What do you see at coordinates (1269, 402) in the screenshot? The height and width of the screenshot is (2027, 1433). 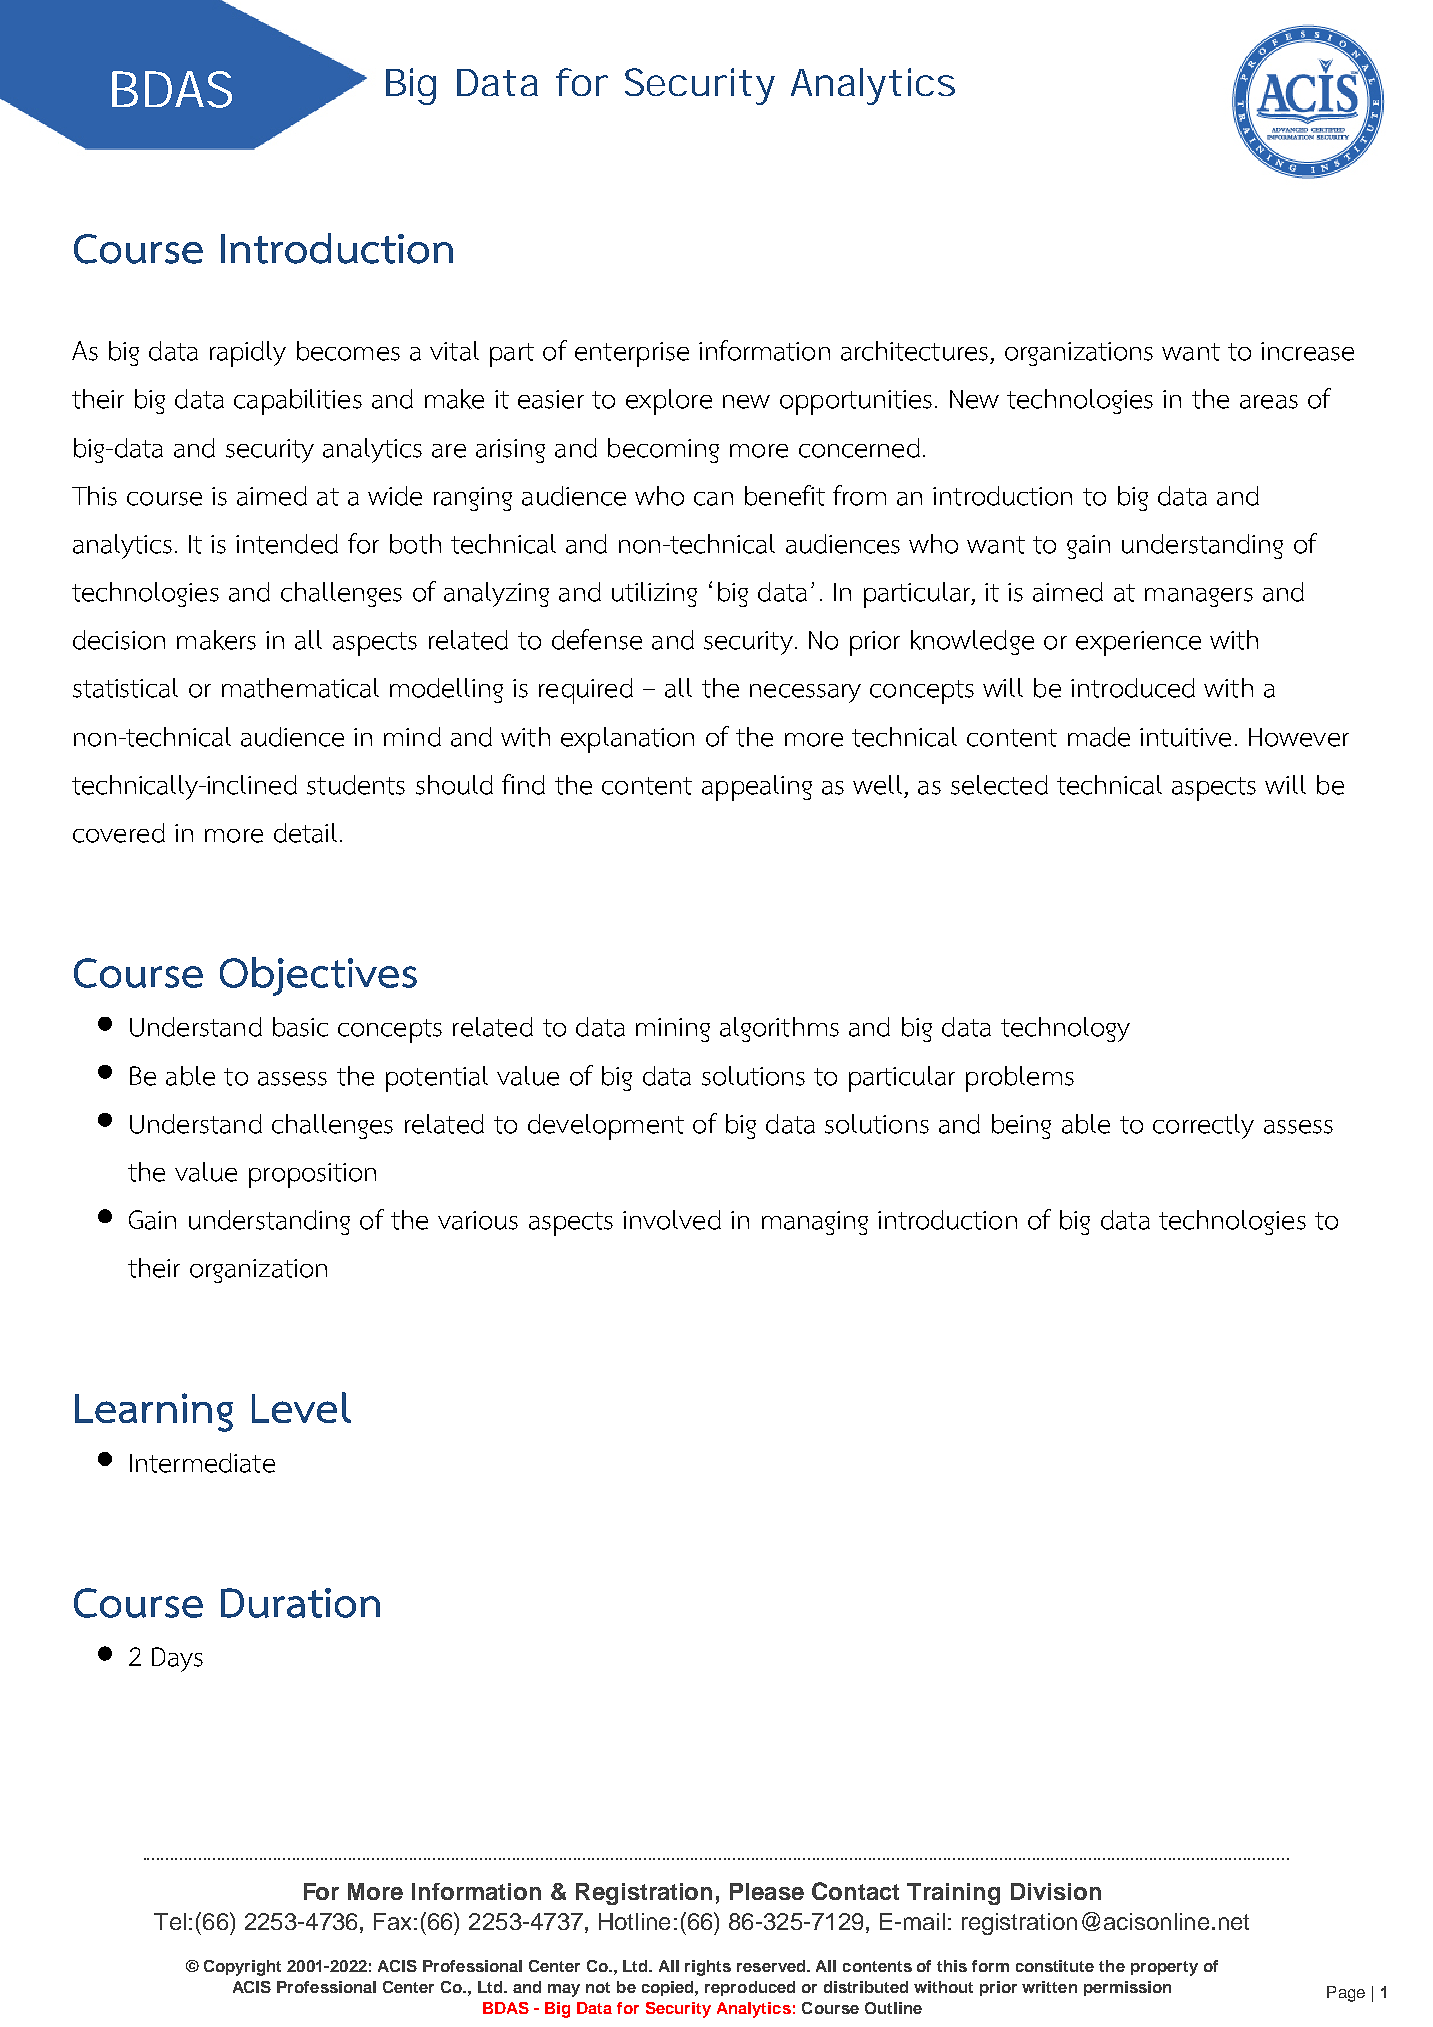 I see `areas` at bounding box center [1269, 402].
